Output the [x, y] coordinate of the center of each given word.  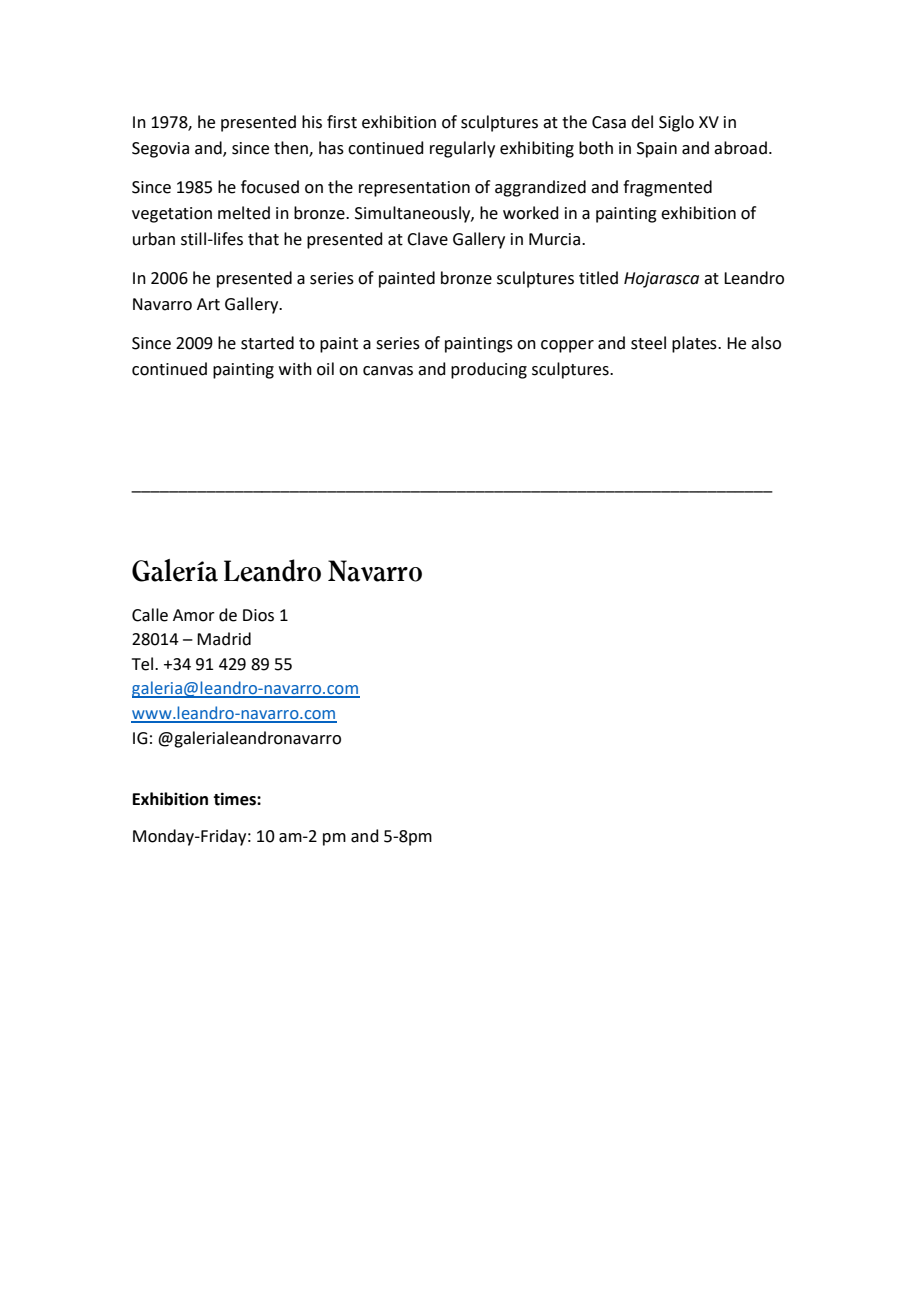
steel [648, 343]
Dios [258, 615]
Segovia [160, 150]
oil [325, 369]
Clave [427, 239]
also [766, 343]
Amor [194, 615]
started [267, 343]
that [263, 239]
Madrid [224, 639]
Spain [657, 150]
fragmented [667, 188]
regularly [462, 149]
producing [489, 370]
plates [695, 344]
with [295, 369]
